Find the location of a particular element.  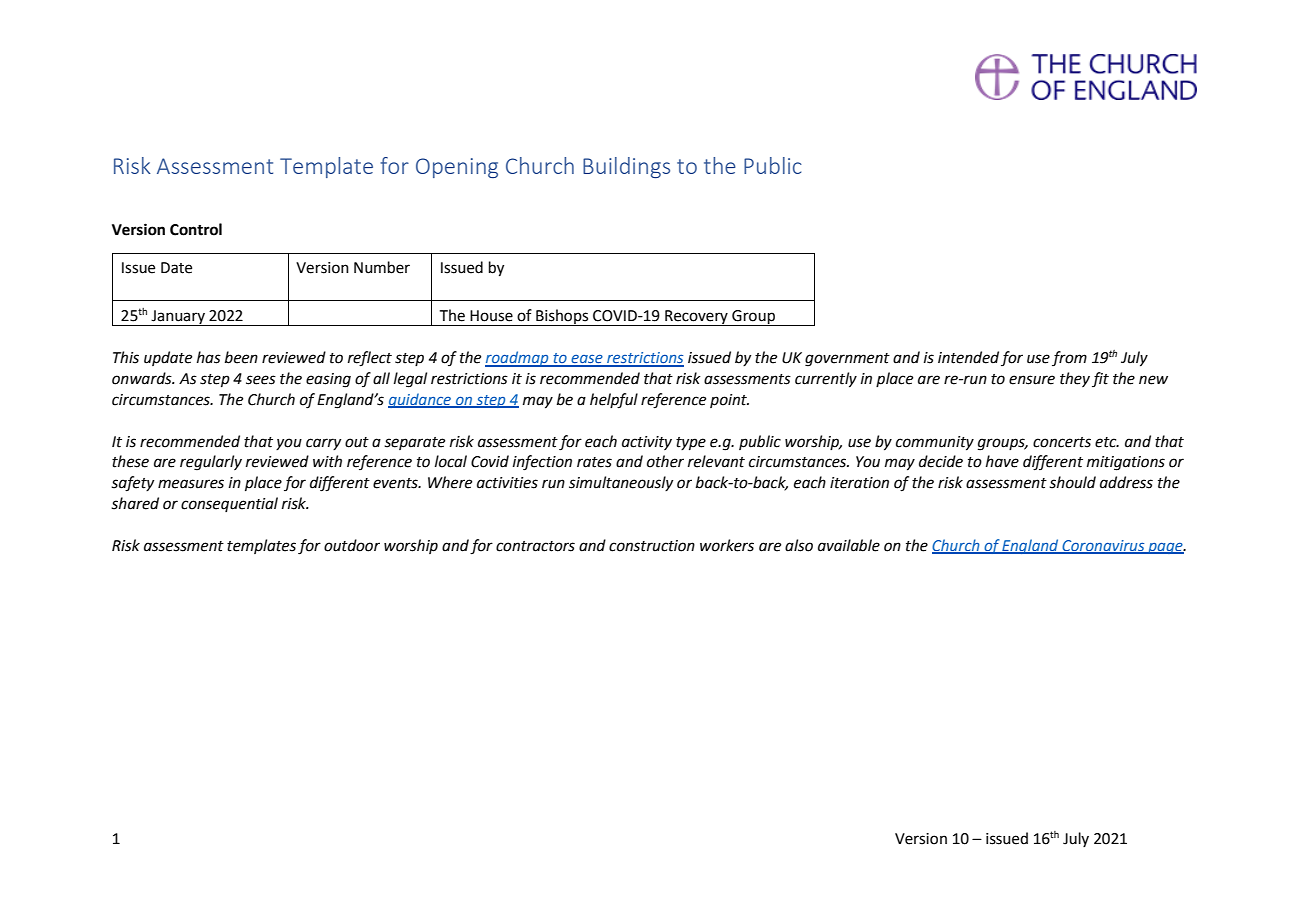

Number is located at coordinates (382, 267).
